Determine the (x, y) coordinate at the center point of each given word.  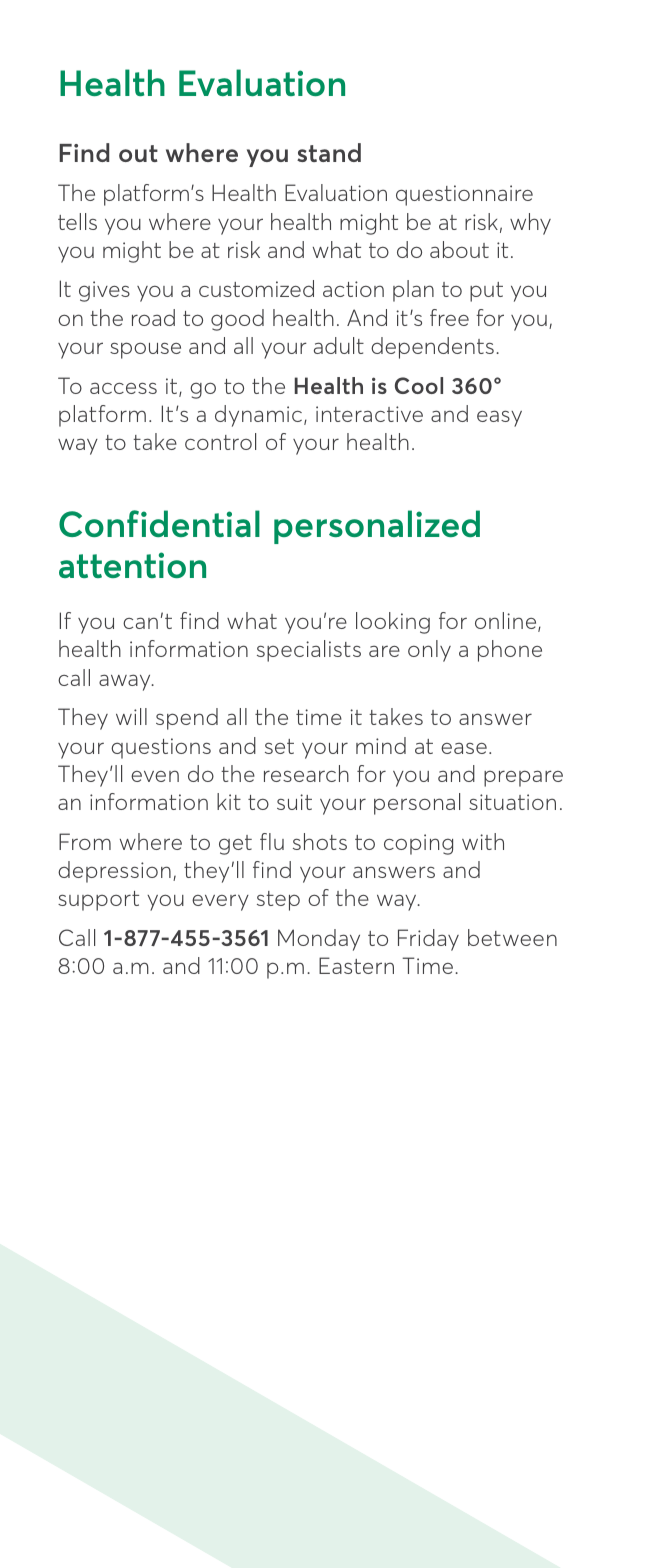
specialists (309, 651)
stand (329, 152)
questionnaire (464, 195)
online (507, 622)
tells (77, 221)
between (512, 937)
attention (132, 565)
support (98, 901)
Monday (319, 940)
